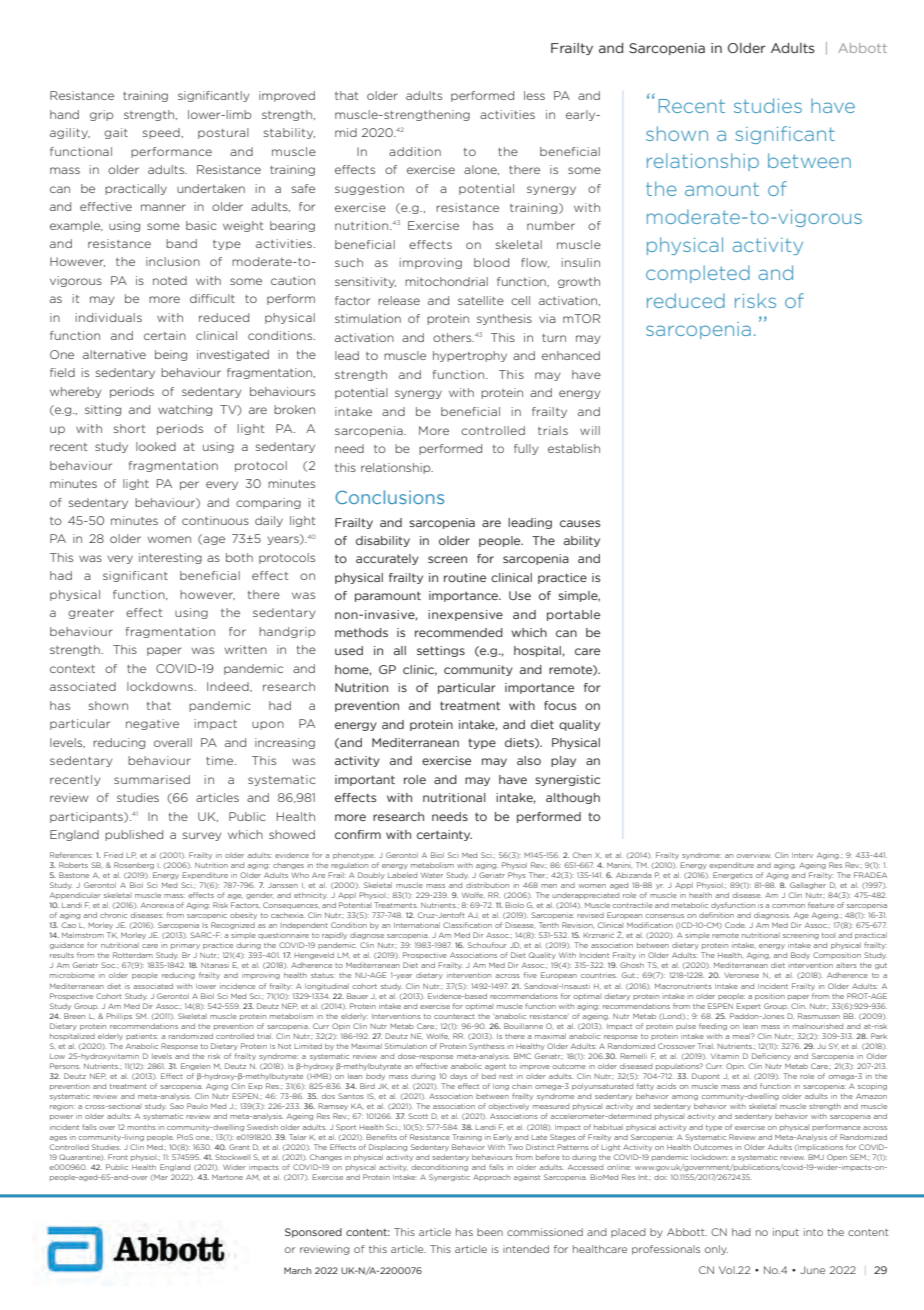 This screenshot has height=1310, width=924. I want to click on Martone, so click(227, 1177).
